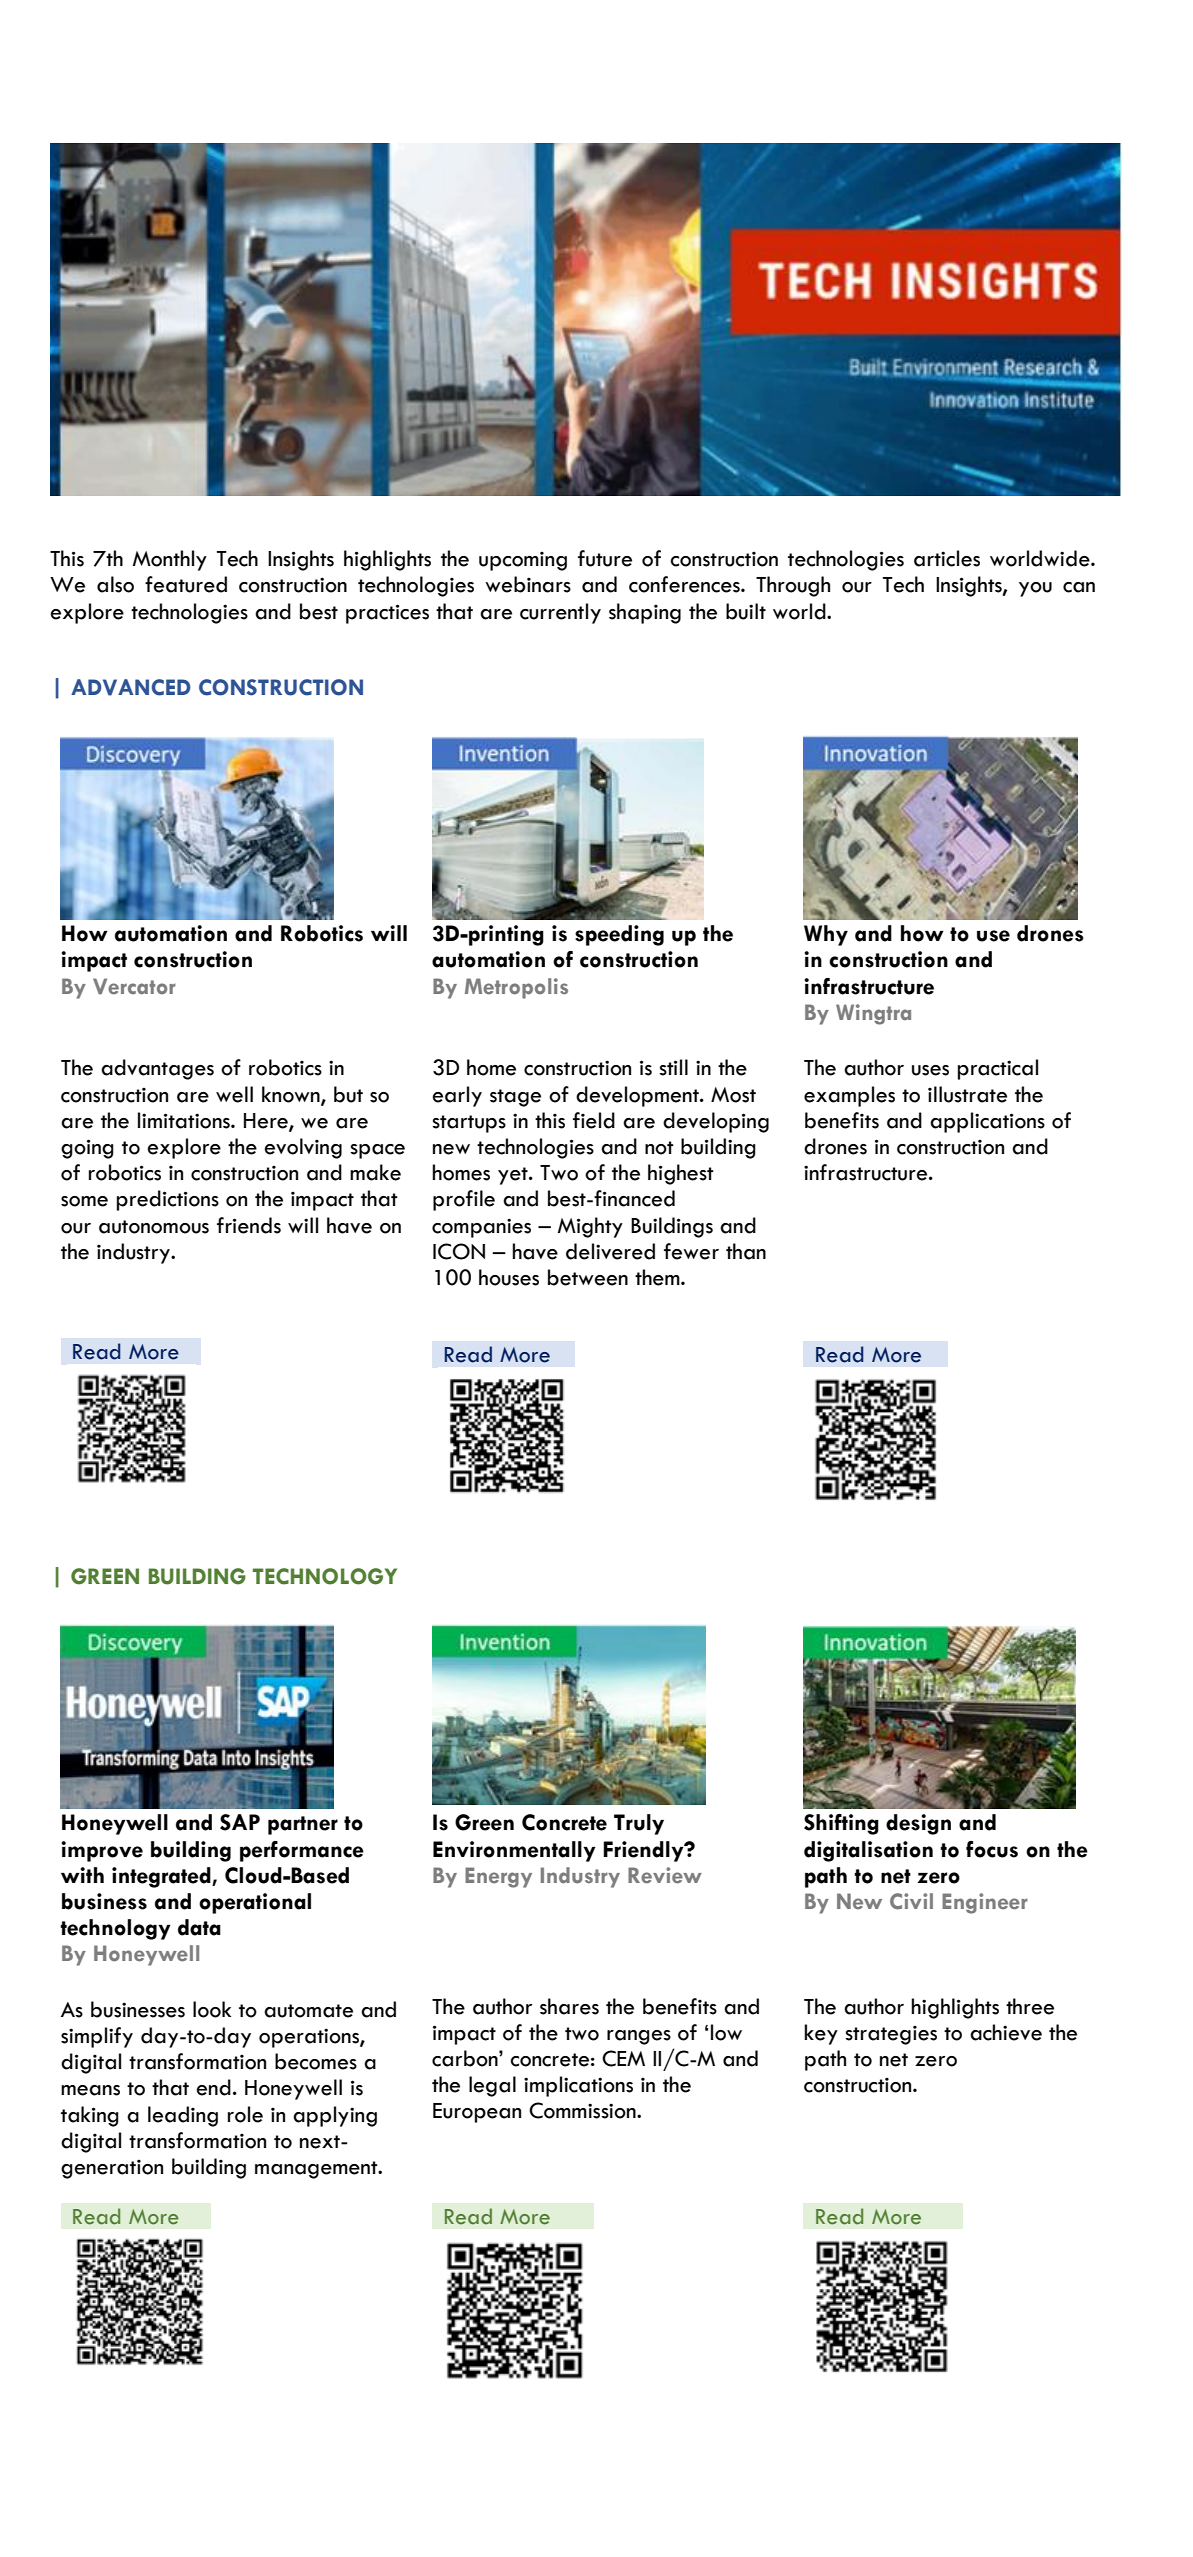 The image size is (1193, 2557). I want to click on than, so click(746, 1251).
